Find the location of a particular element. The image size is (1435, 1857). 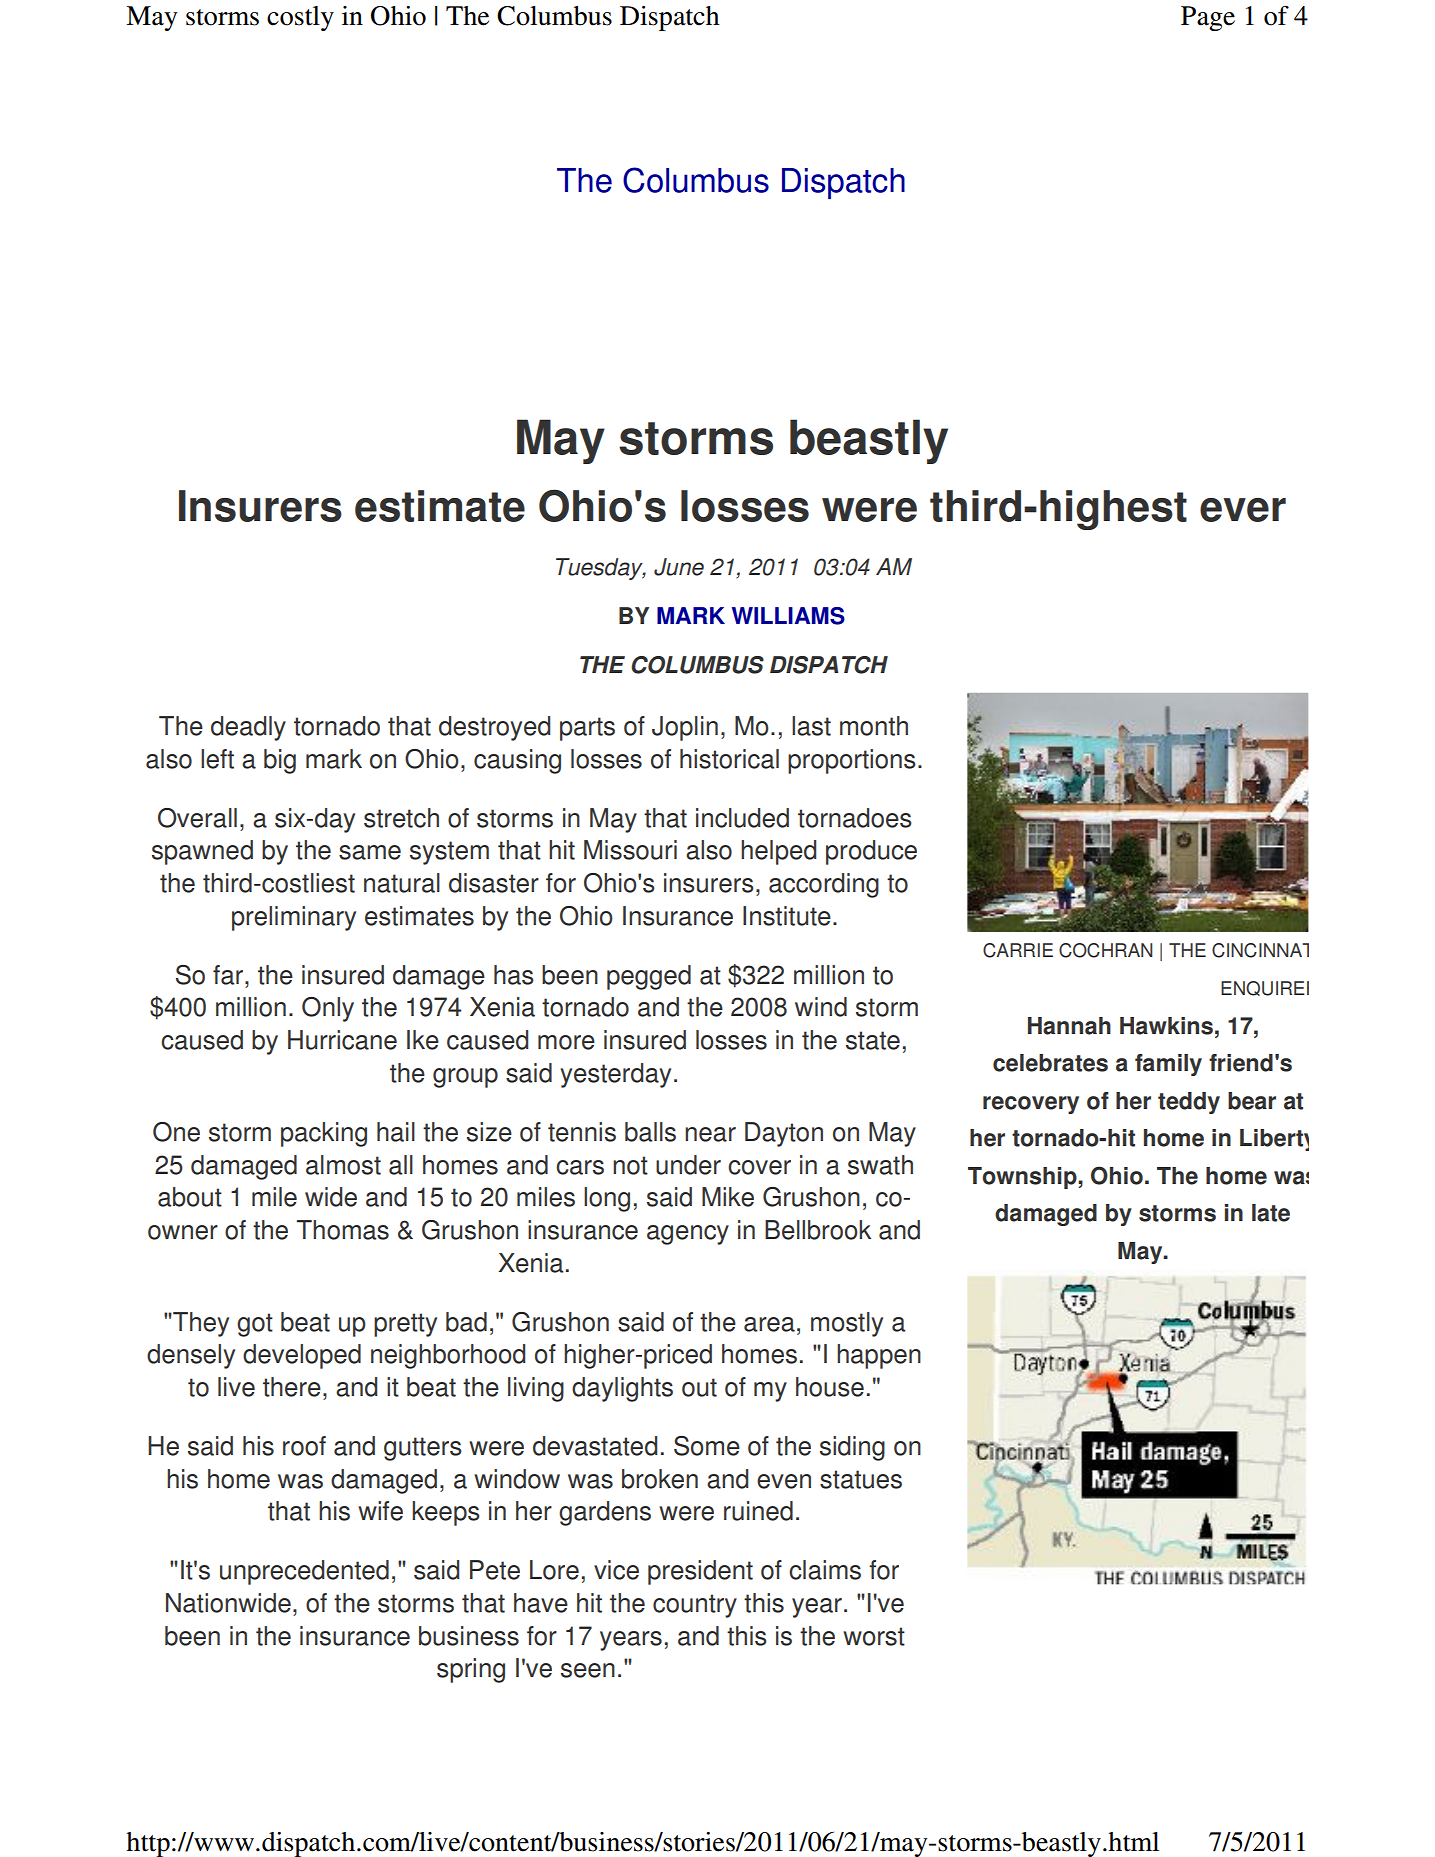

costly is located at coordinates (300, 18).
